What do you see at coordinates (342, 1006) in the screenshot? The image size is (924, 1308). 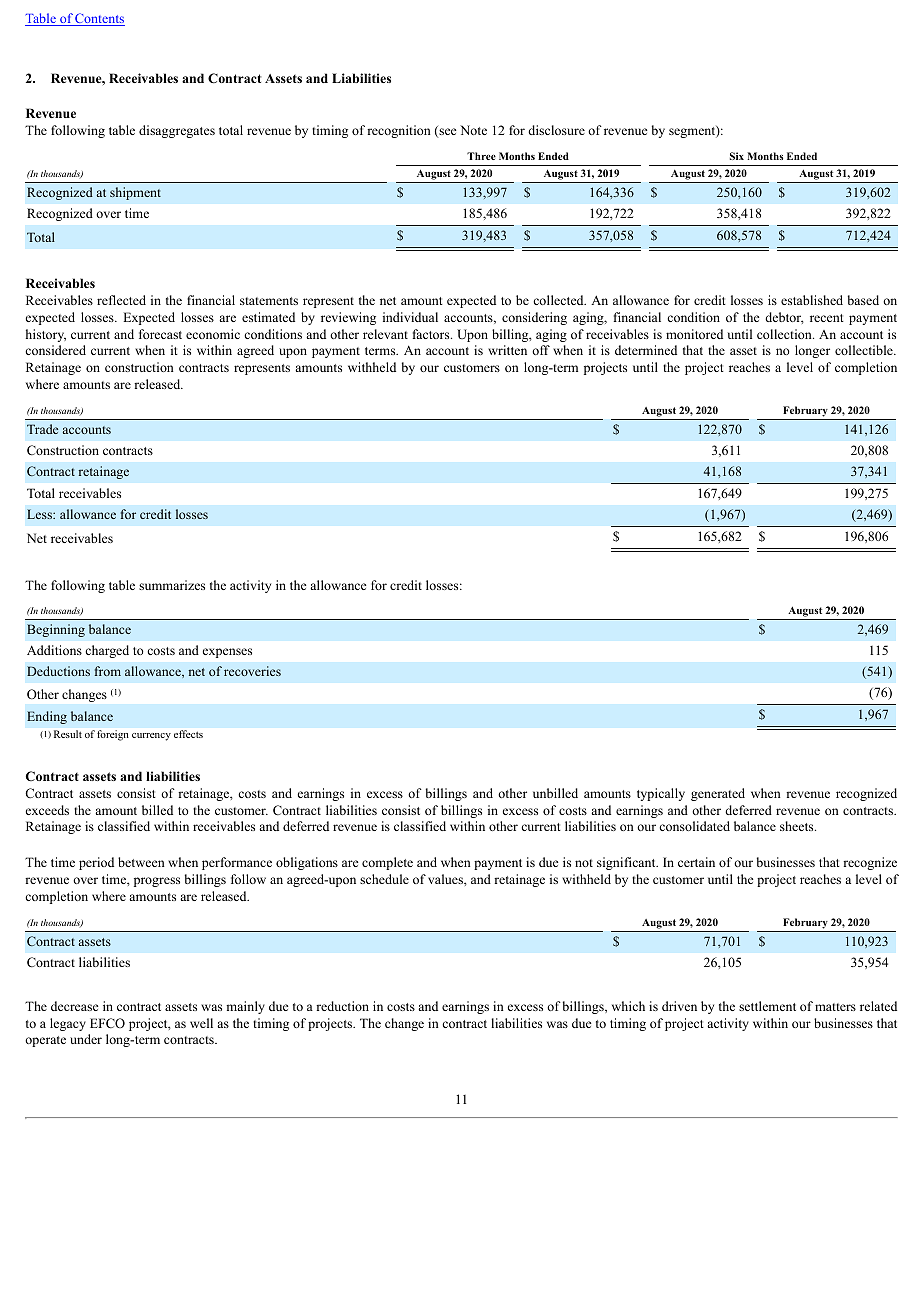 I see `reduction` at bounding box center [342, 1006].
